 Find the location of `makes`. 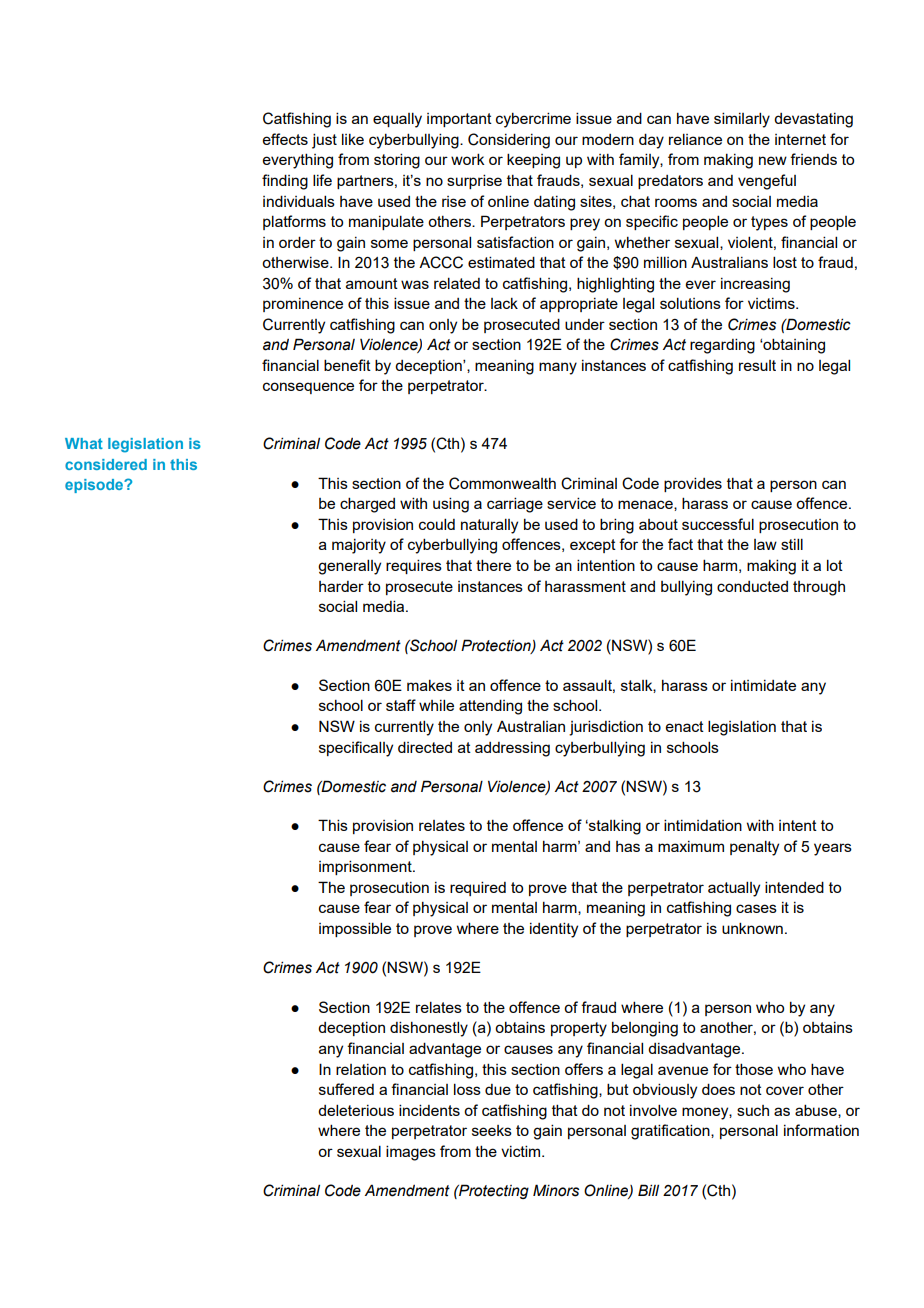

makes is located at coordinates (429, 685).
